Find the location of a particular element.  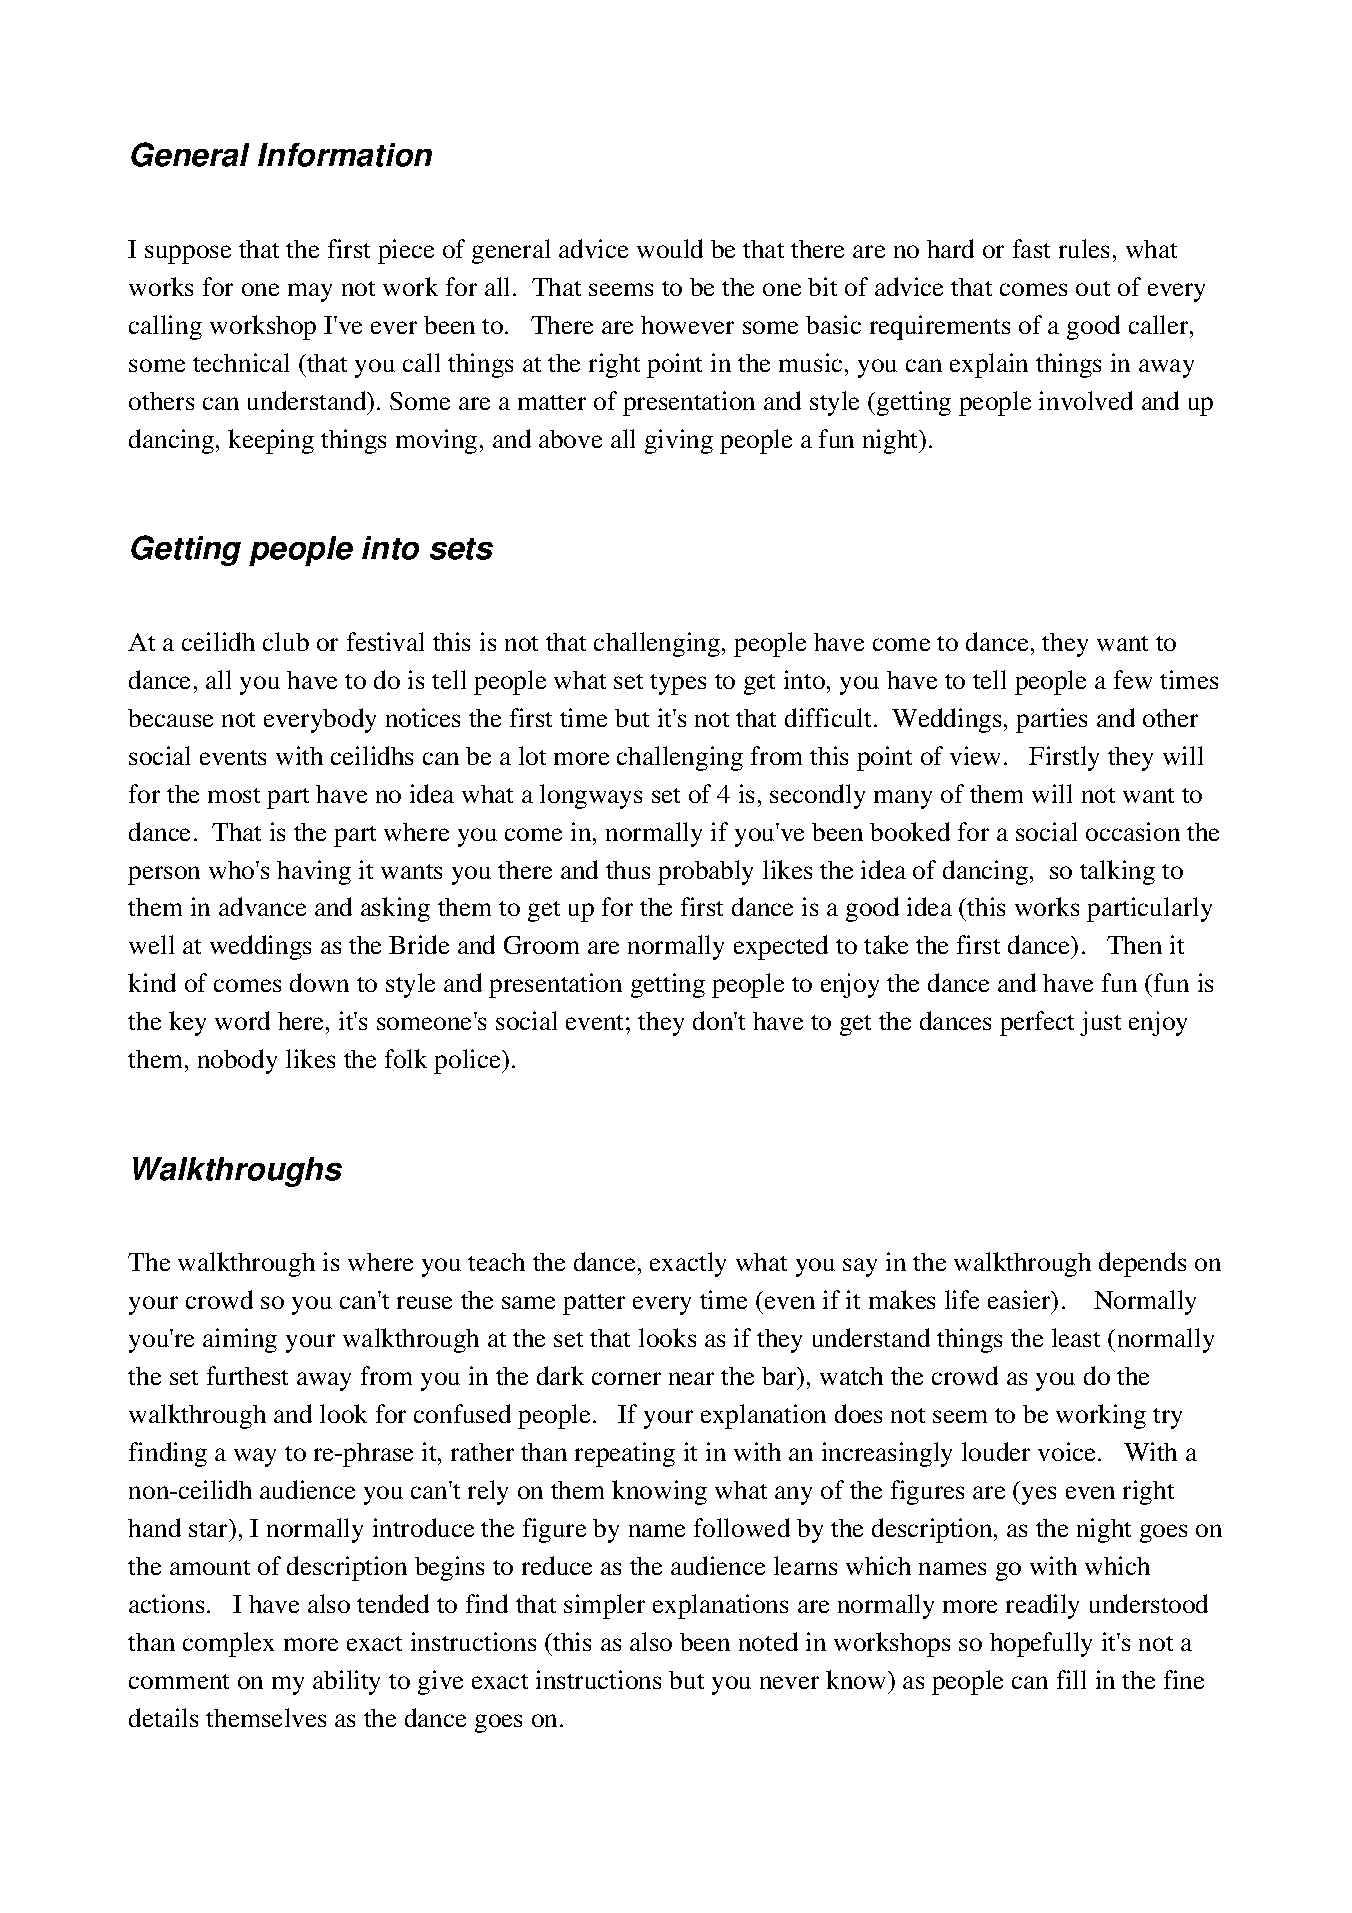

complex is located at coordinates (228, 1644).
